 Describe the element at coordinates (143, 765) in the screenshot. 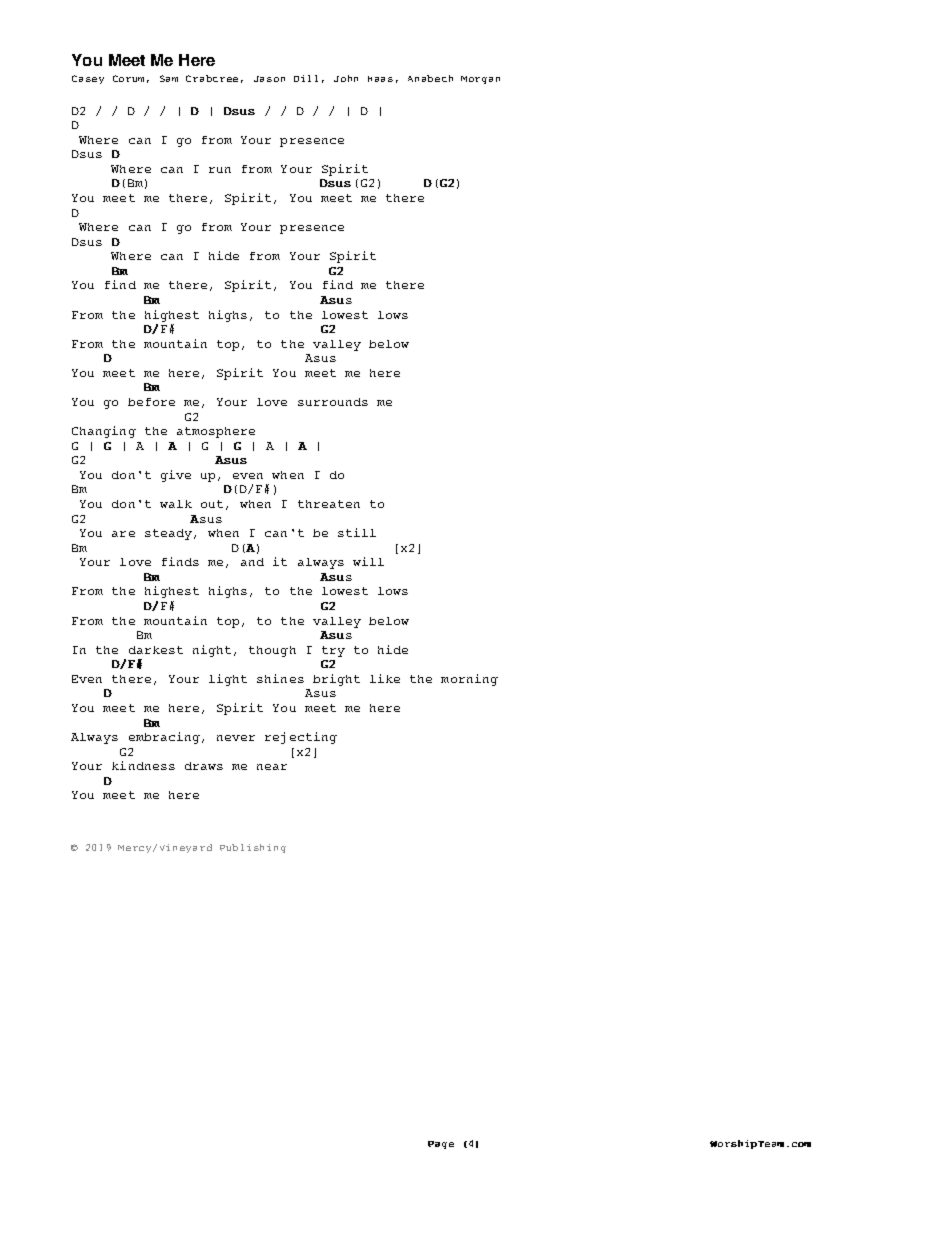

I see `kindness` at that location.
